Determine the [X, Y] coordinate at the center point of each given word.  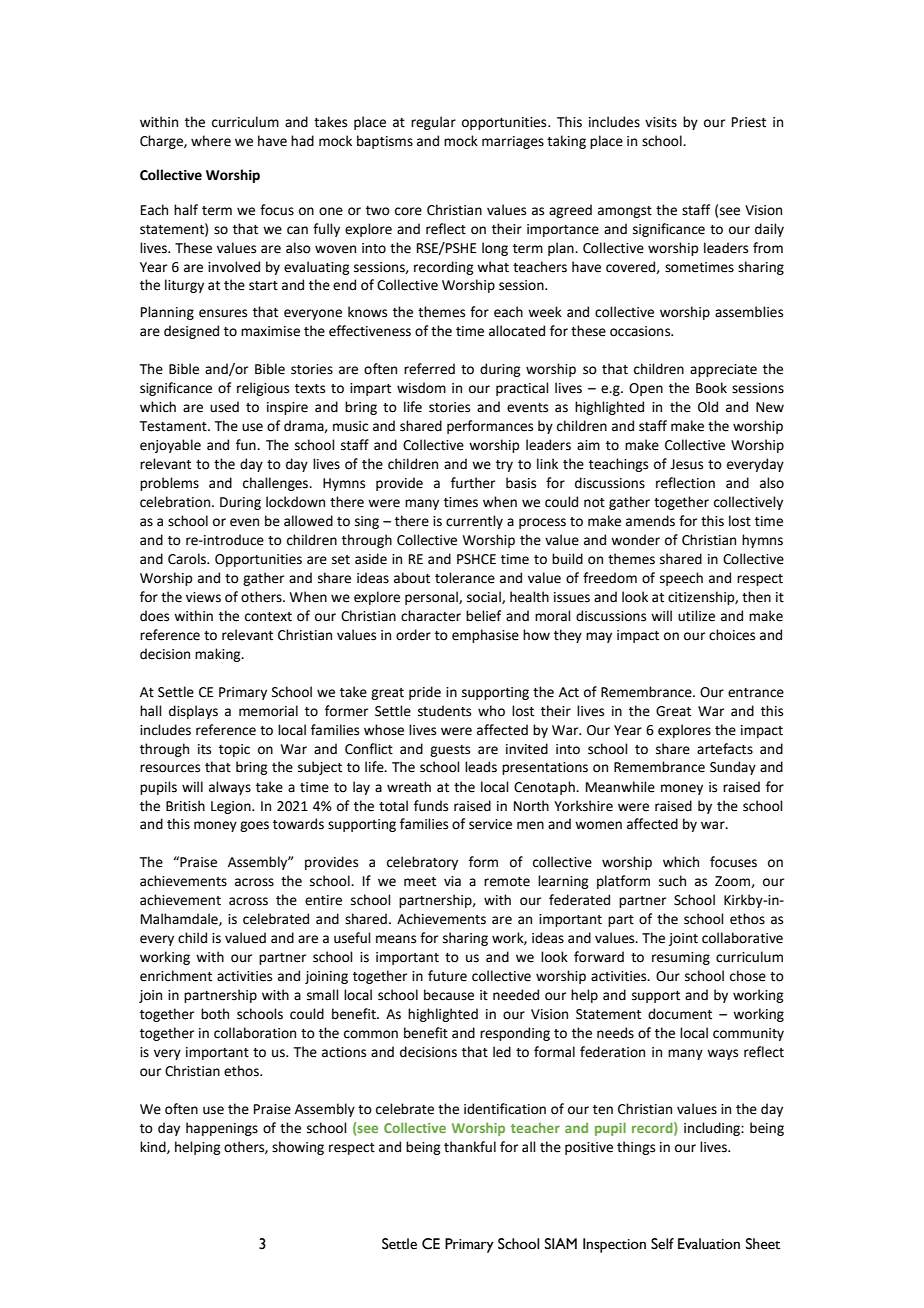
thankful [470, 1147]
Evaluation [709, 1244]
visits [661, 122]
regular [433, 123]
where [211, 141]
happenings [222, 1129]
